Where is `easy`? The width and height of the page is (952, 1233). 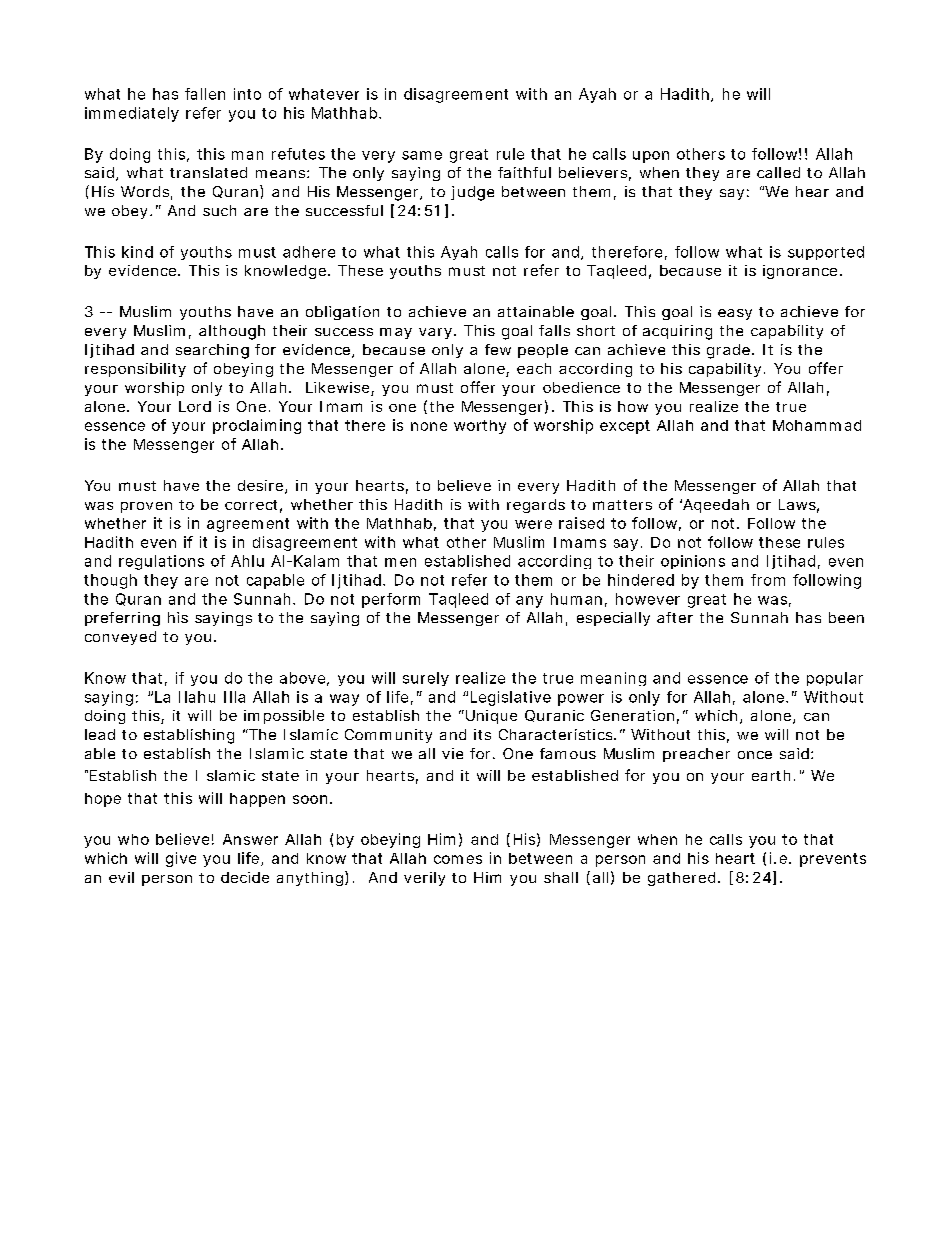
easy is located at coordinates (735, 314).
